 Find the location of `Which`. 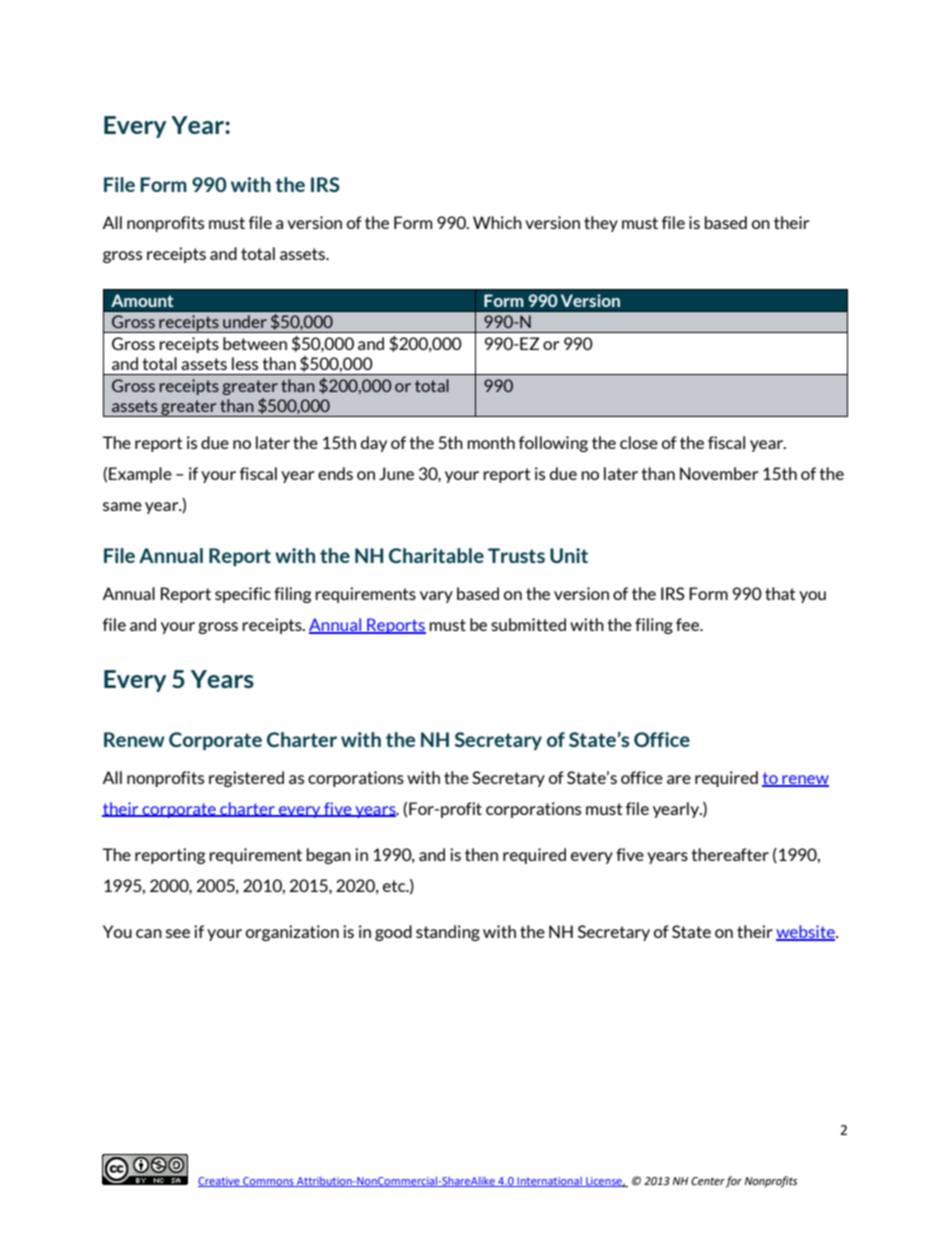

Which is located at coordinates (497, 222).
